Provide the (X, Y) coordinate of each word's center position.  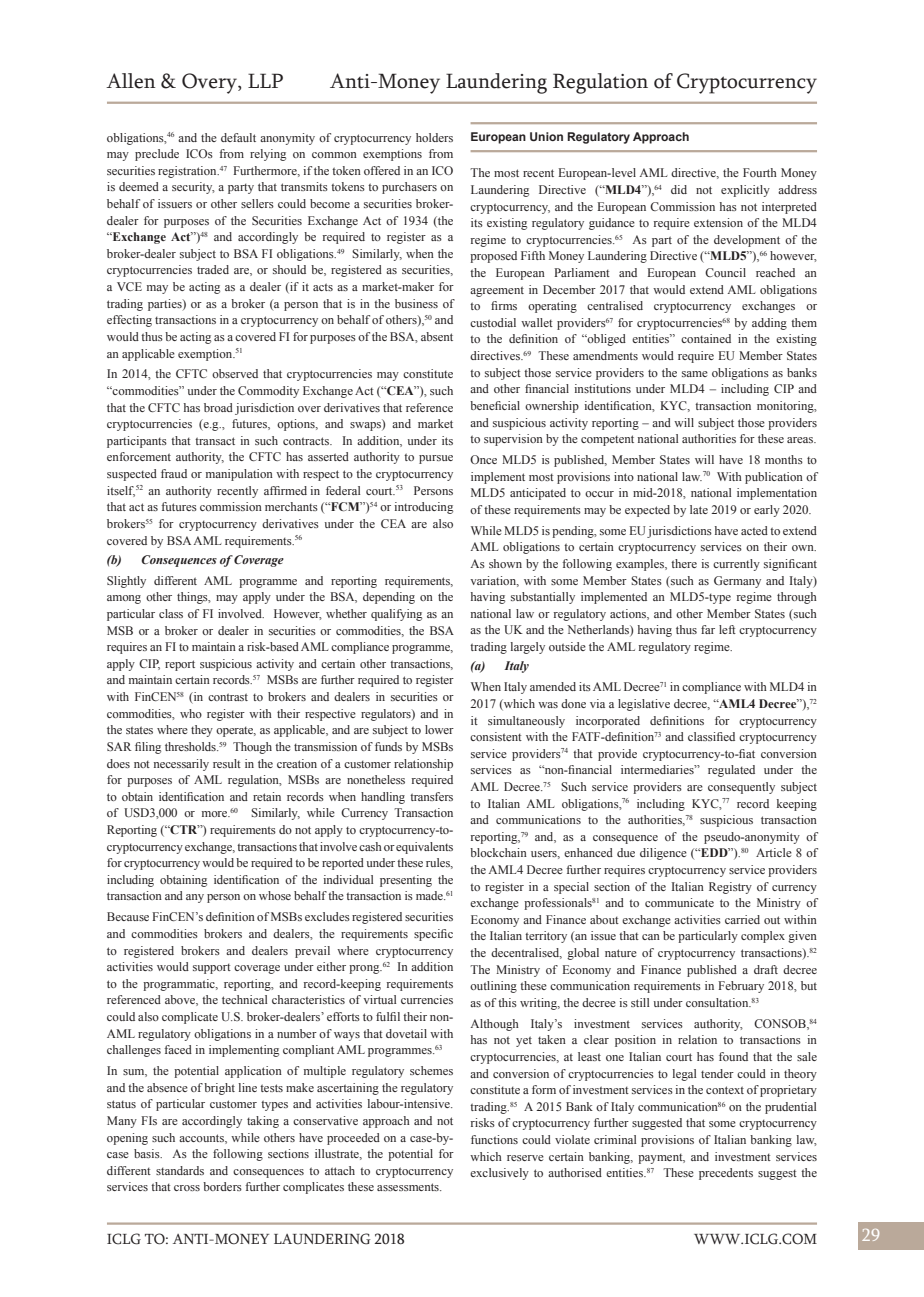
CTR (184, 829)
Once (483, 459)
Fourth (760, 172)
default (238, 137)
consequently (741, 788)
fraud (174, 473)
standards (180, 1170)
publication (774, 478)
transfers (431, 796)
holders (434, 137)
